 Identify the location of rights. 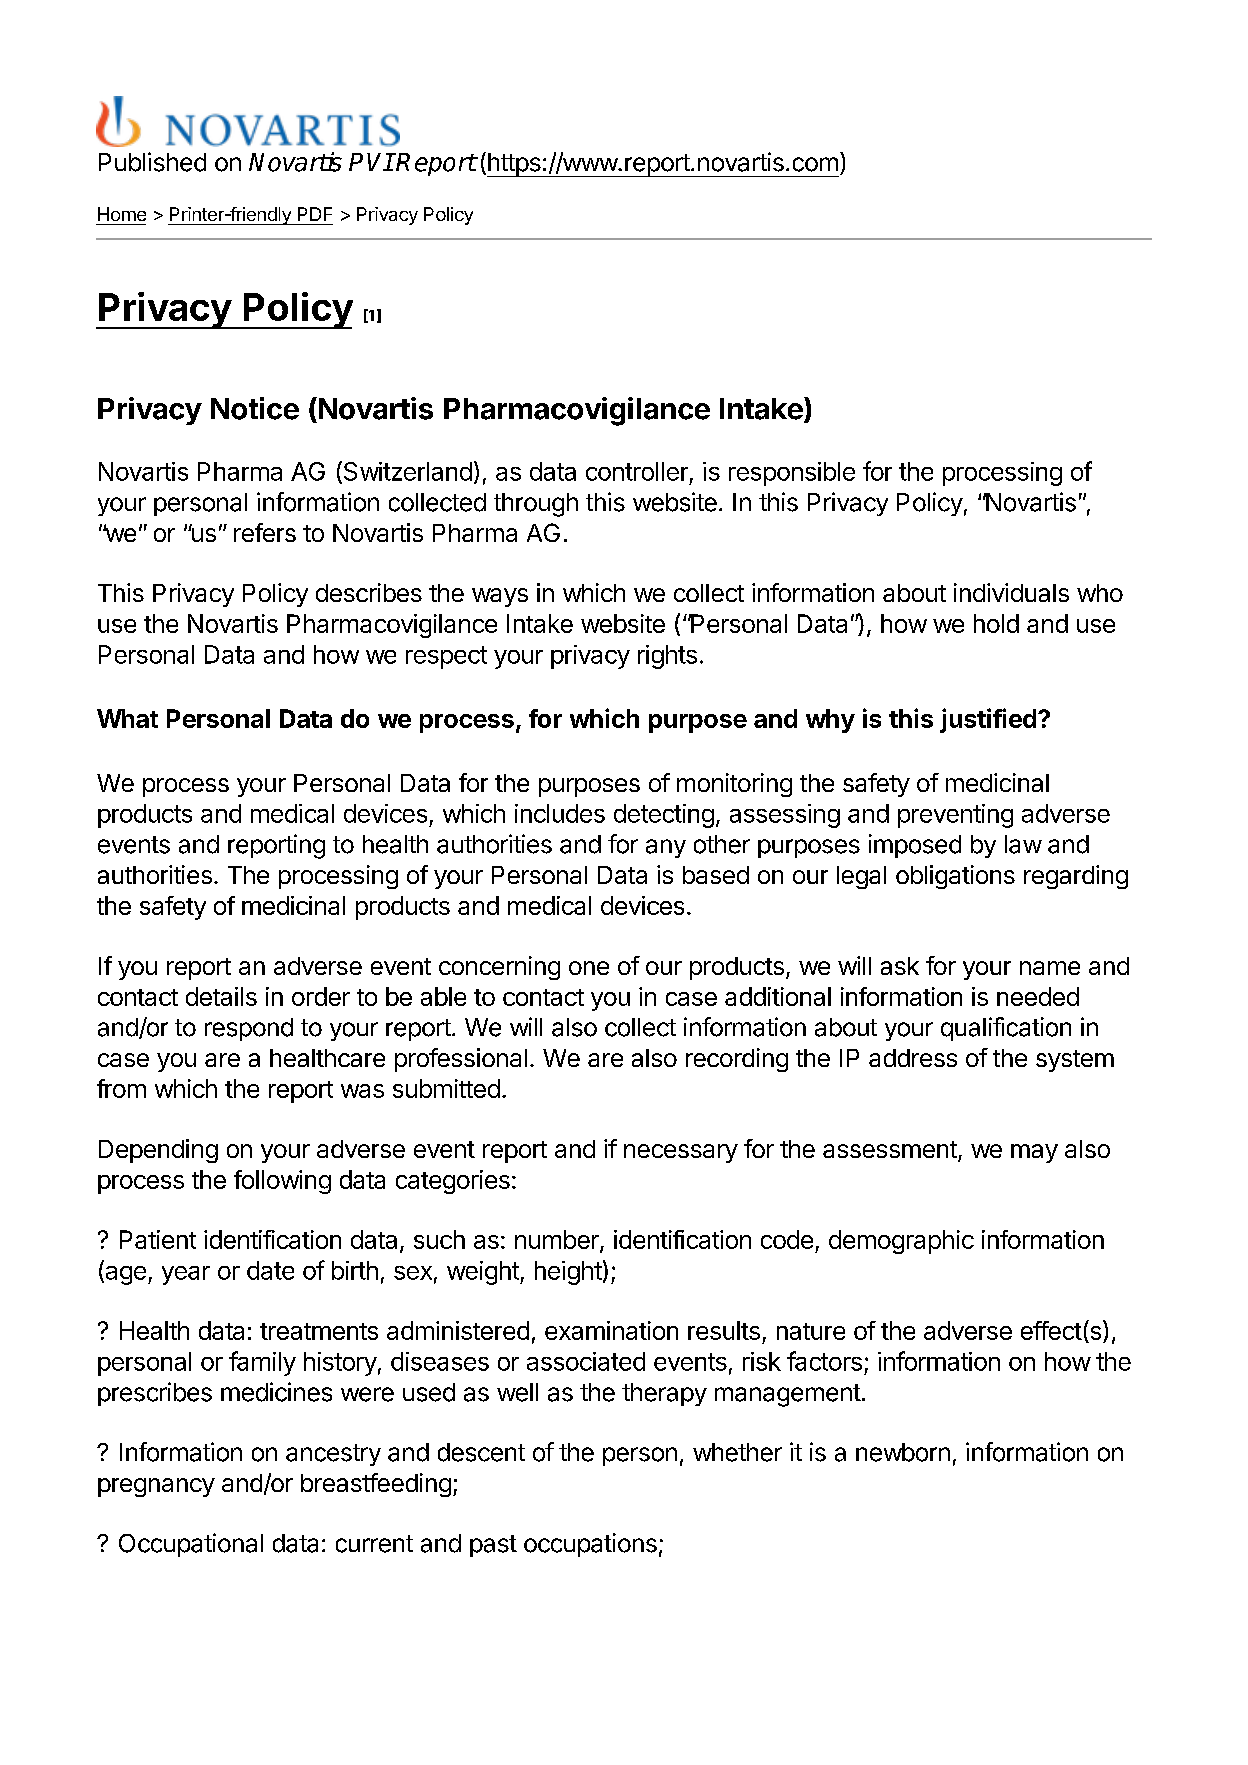
(667, 657).
